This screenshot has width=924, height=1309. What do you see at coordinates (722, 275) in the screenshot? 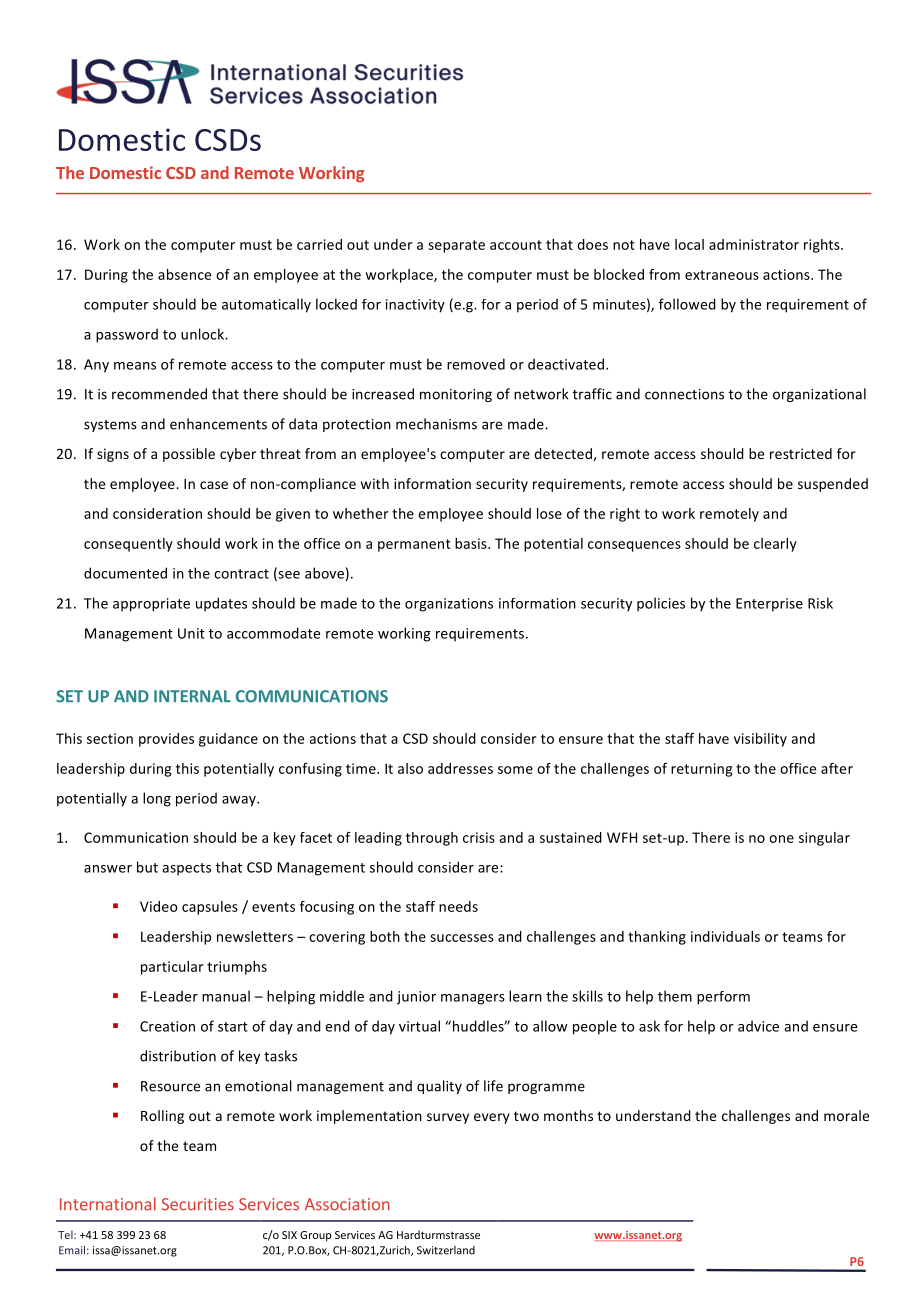
I see `extraneous` at bounding box center [722, 275].
